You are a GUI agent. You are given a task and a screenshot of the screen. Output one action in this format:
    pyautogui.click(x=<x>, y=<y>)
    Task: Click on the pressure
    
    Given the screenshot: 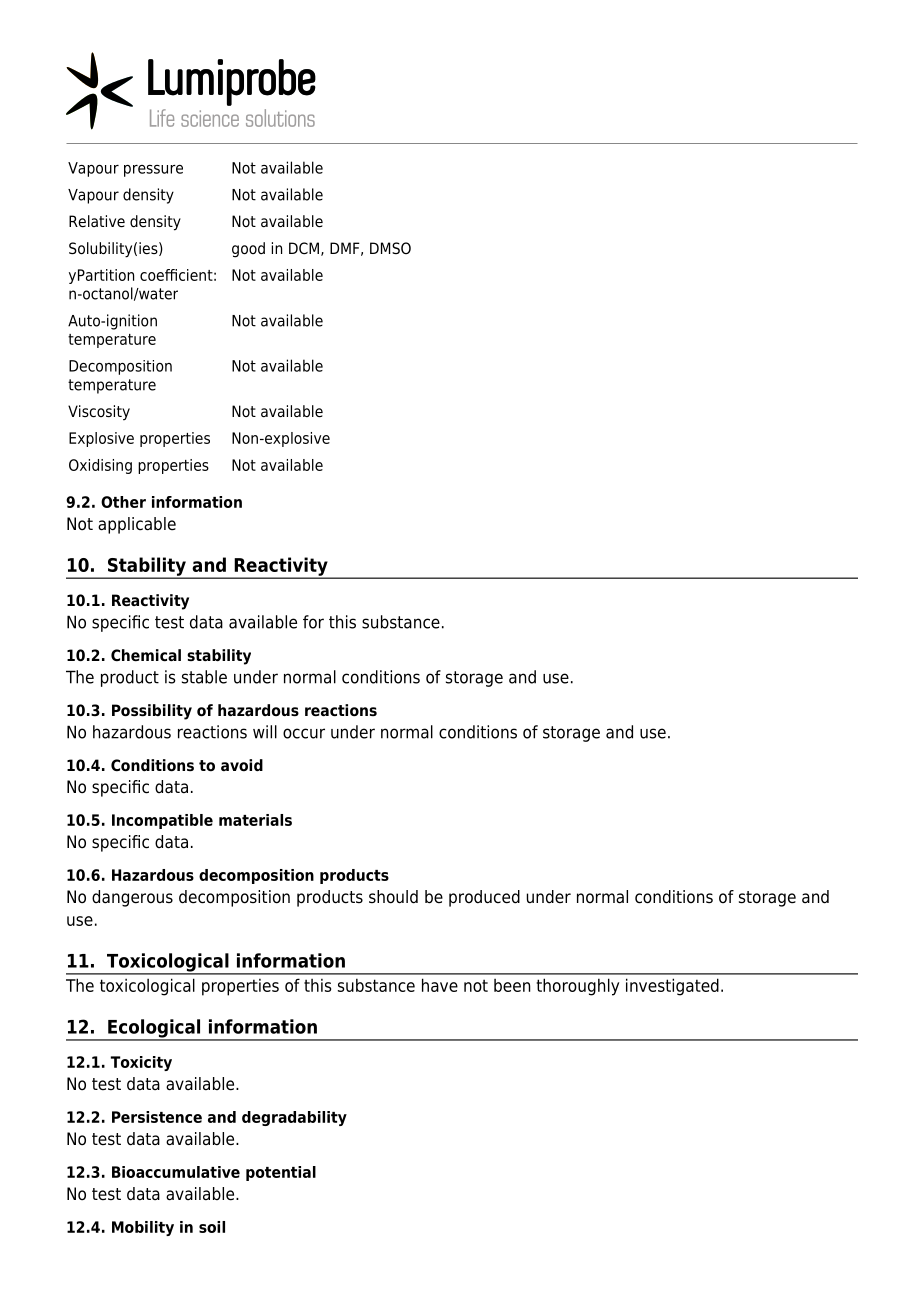 What is the action you would take?
    pyautogui.click(x=153, y=171)
